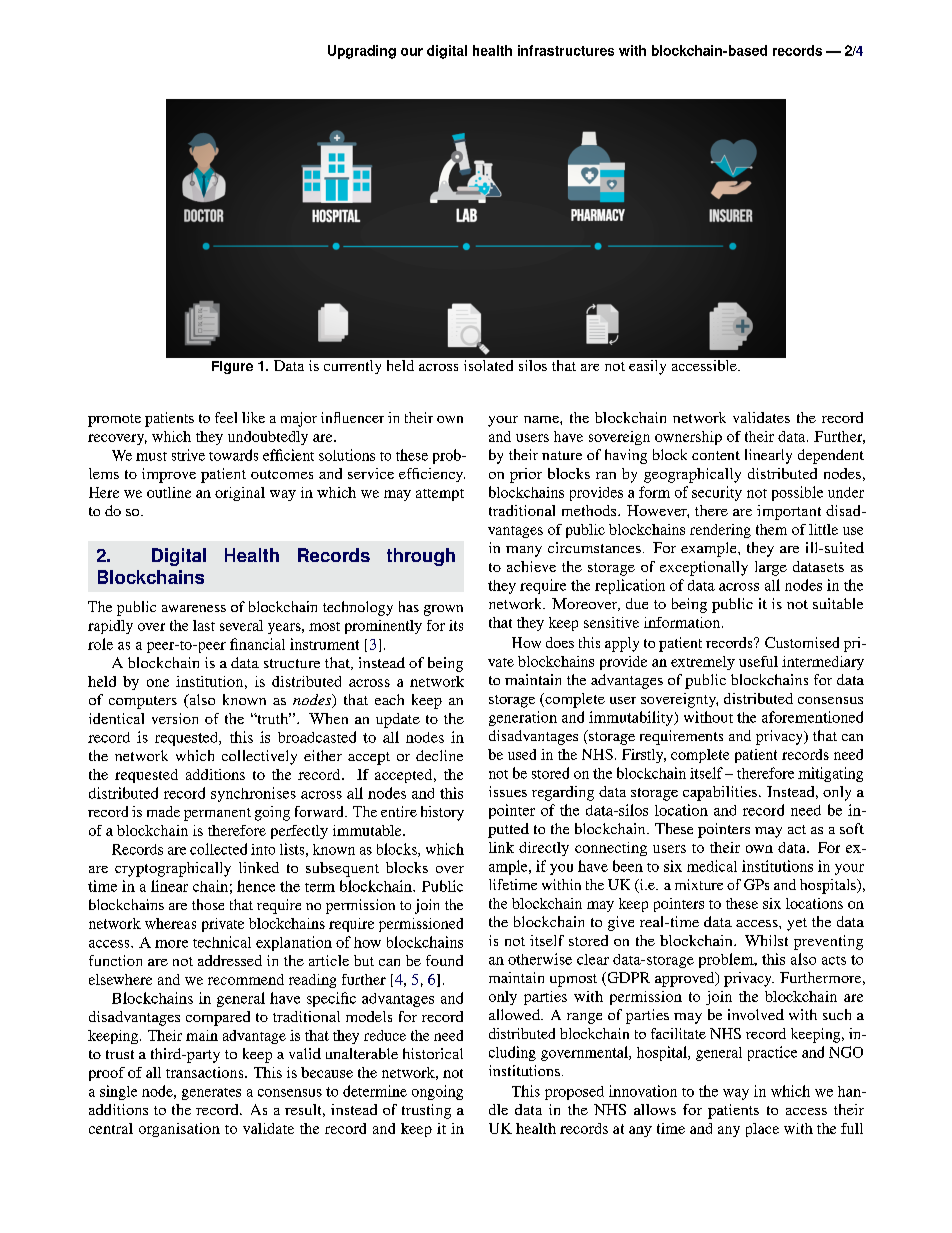 The height and width of the screenshot is (1233, 952). I want to click on content, so click(716, 455).
